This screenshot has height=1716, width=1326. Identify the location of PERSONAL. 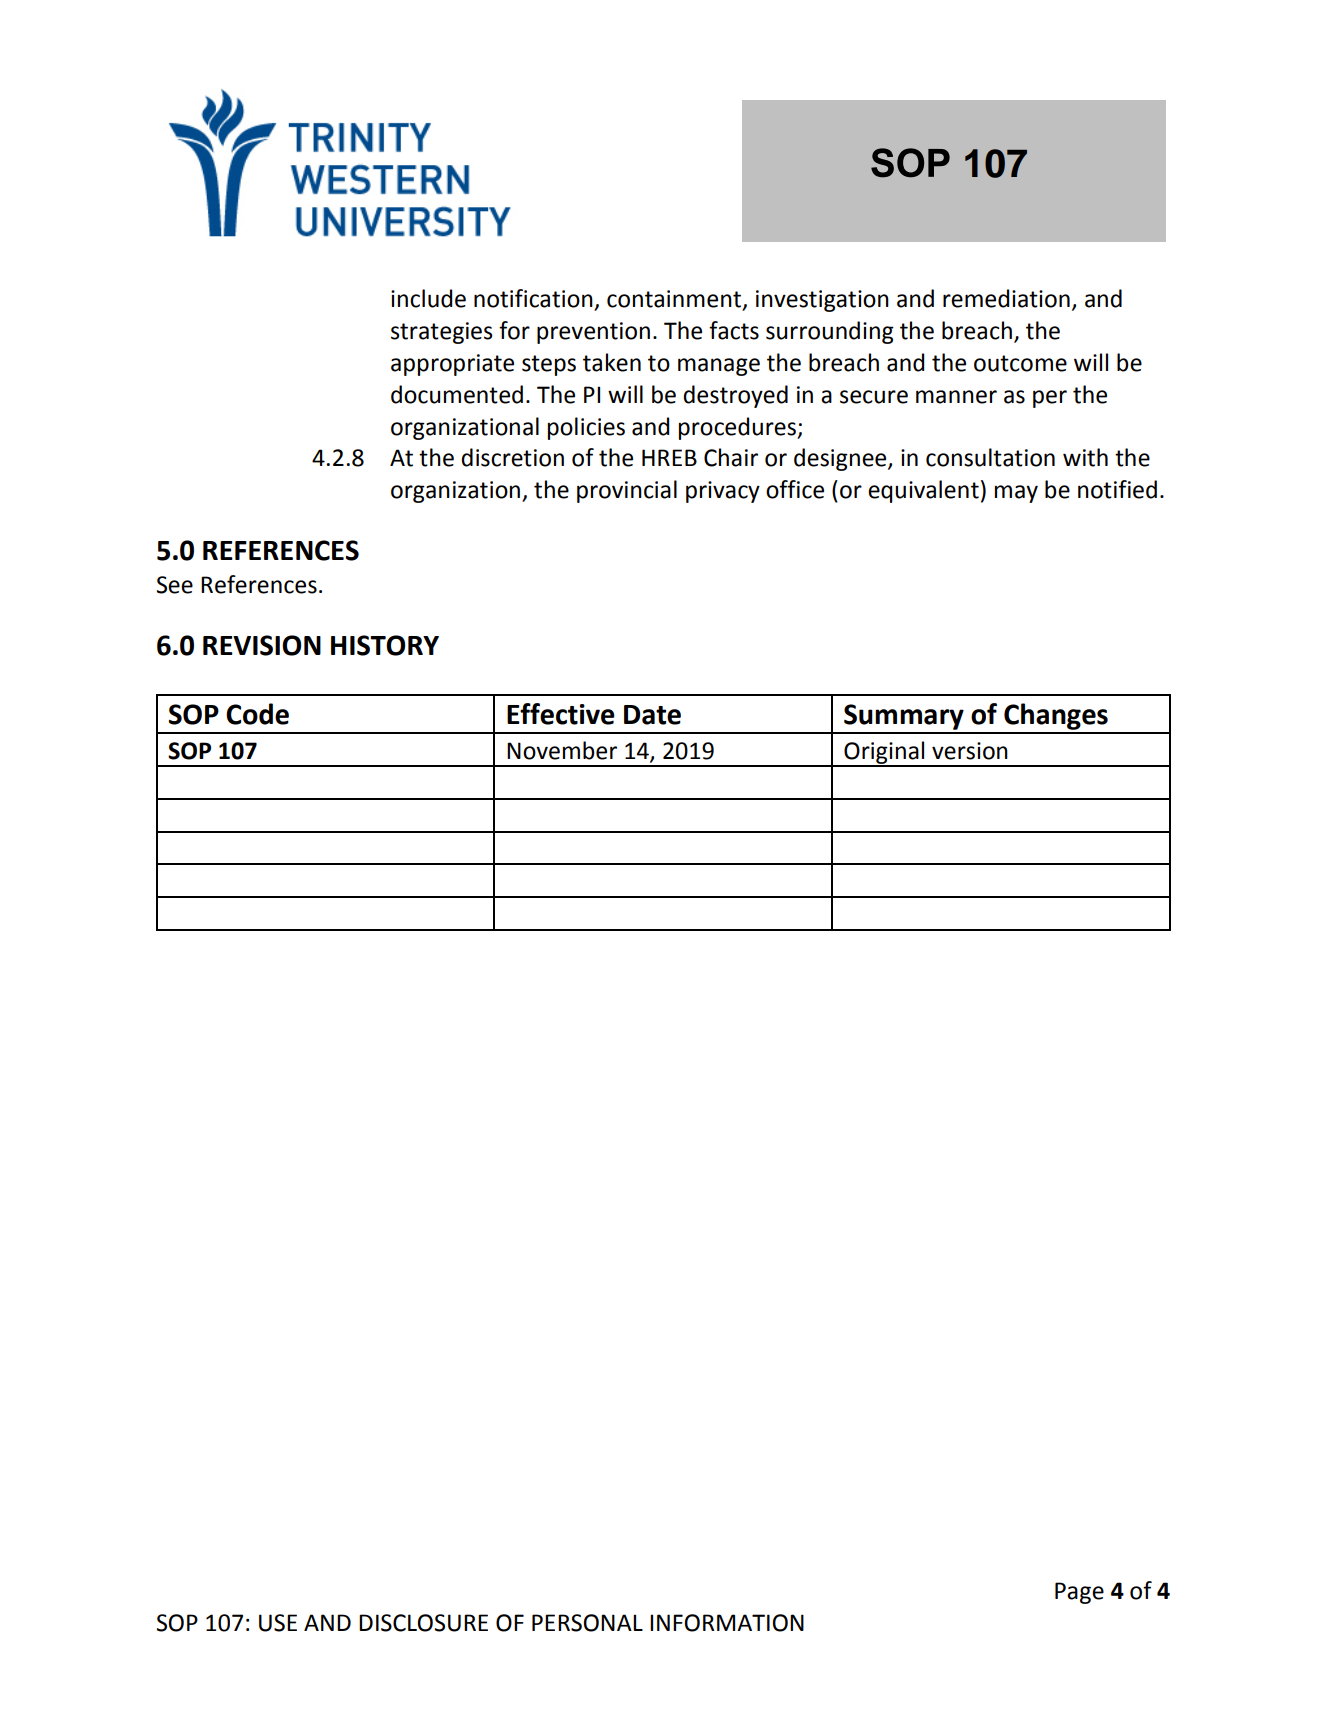
(587, 1623).
